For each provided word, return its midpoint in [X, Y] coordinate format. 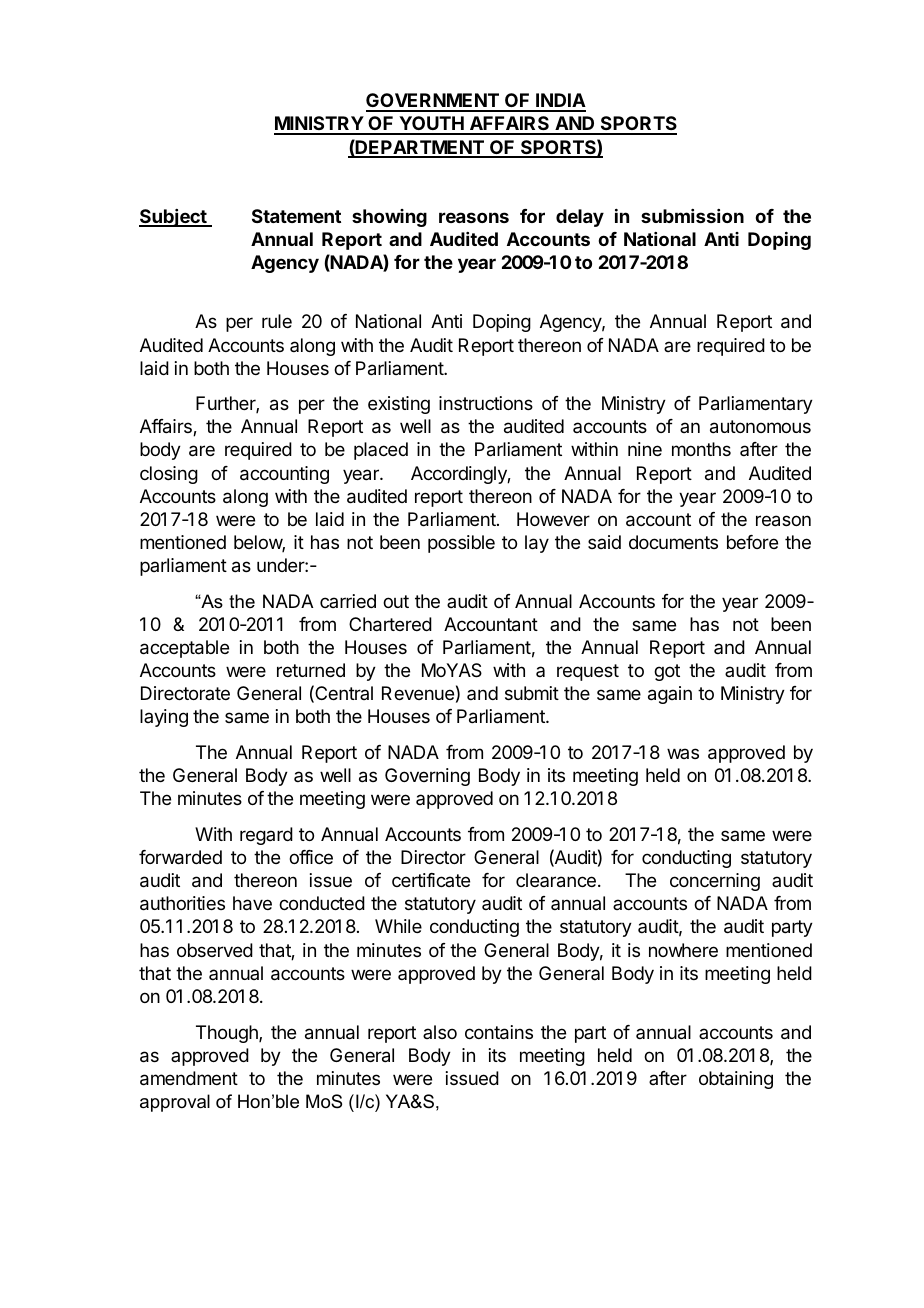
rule [277, 321]
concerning [715, 882]
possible [461, 544]
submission [692, 216]
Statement [296, 216]
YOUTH [431, 125]
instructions [486, 403]
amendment [189, 1078]
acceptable [184, 649]
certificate [431, 880]
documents [673, 542]
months [701, 449]
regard [266, 836]
